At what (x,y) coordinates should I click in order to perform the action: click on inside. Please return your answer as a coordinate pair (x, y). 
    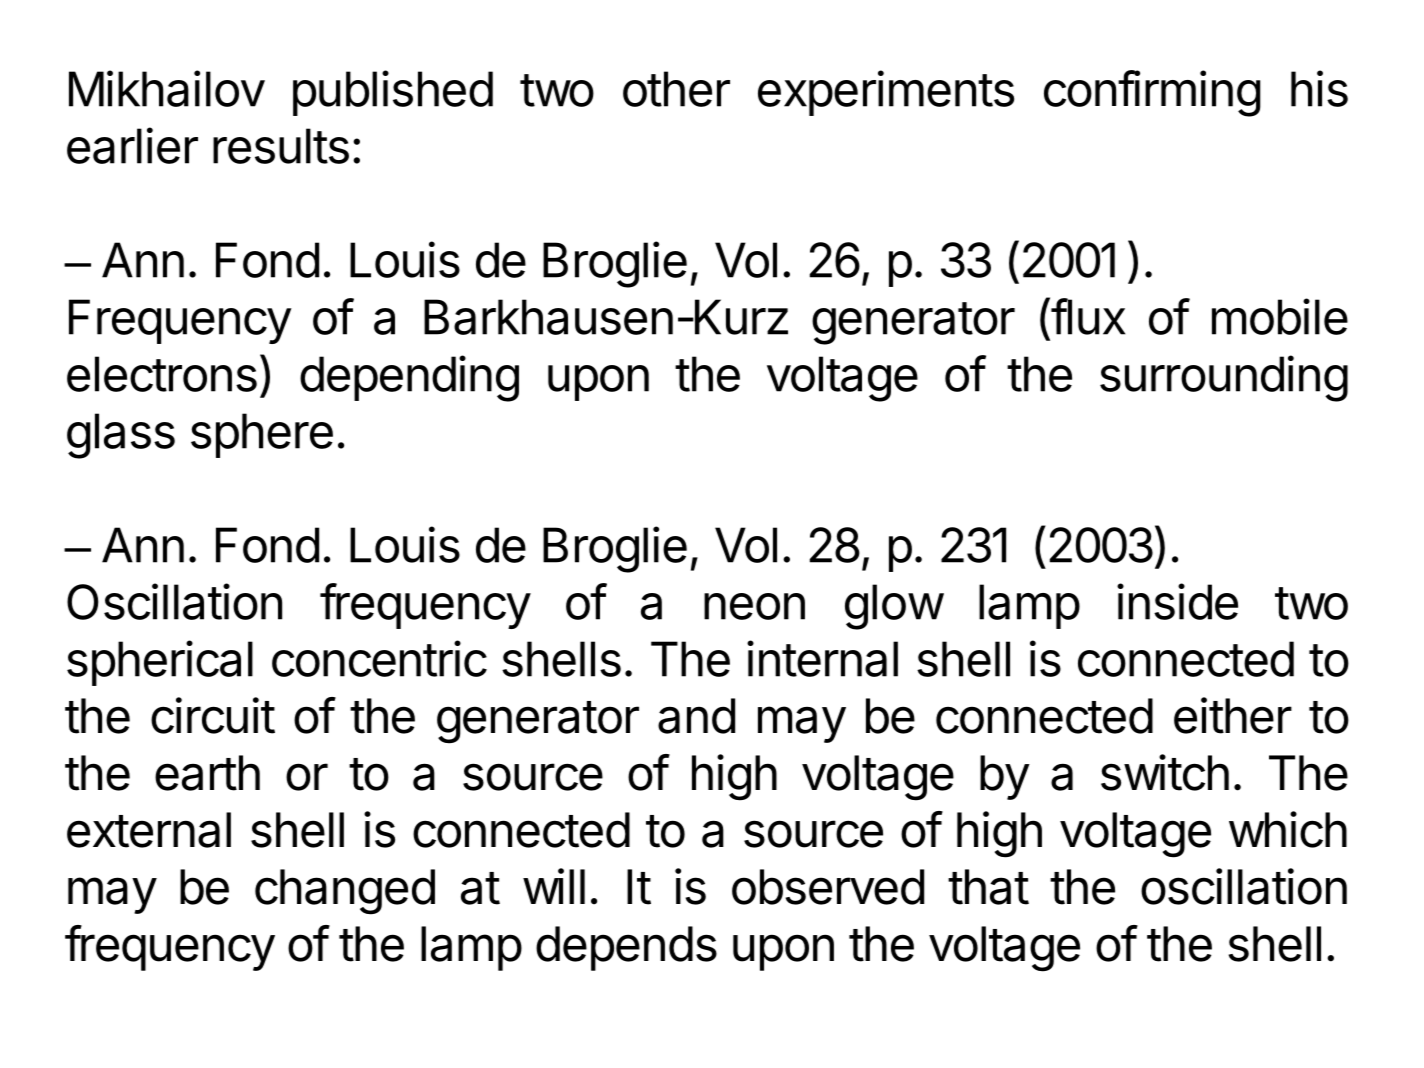
    Looking at the image, I should click on (1177, 601).
